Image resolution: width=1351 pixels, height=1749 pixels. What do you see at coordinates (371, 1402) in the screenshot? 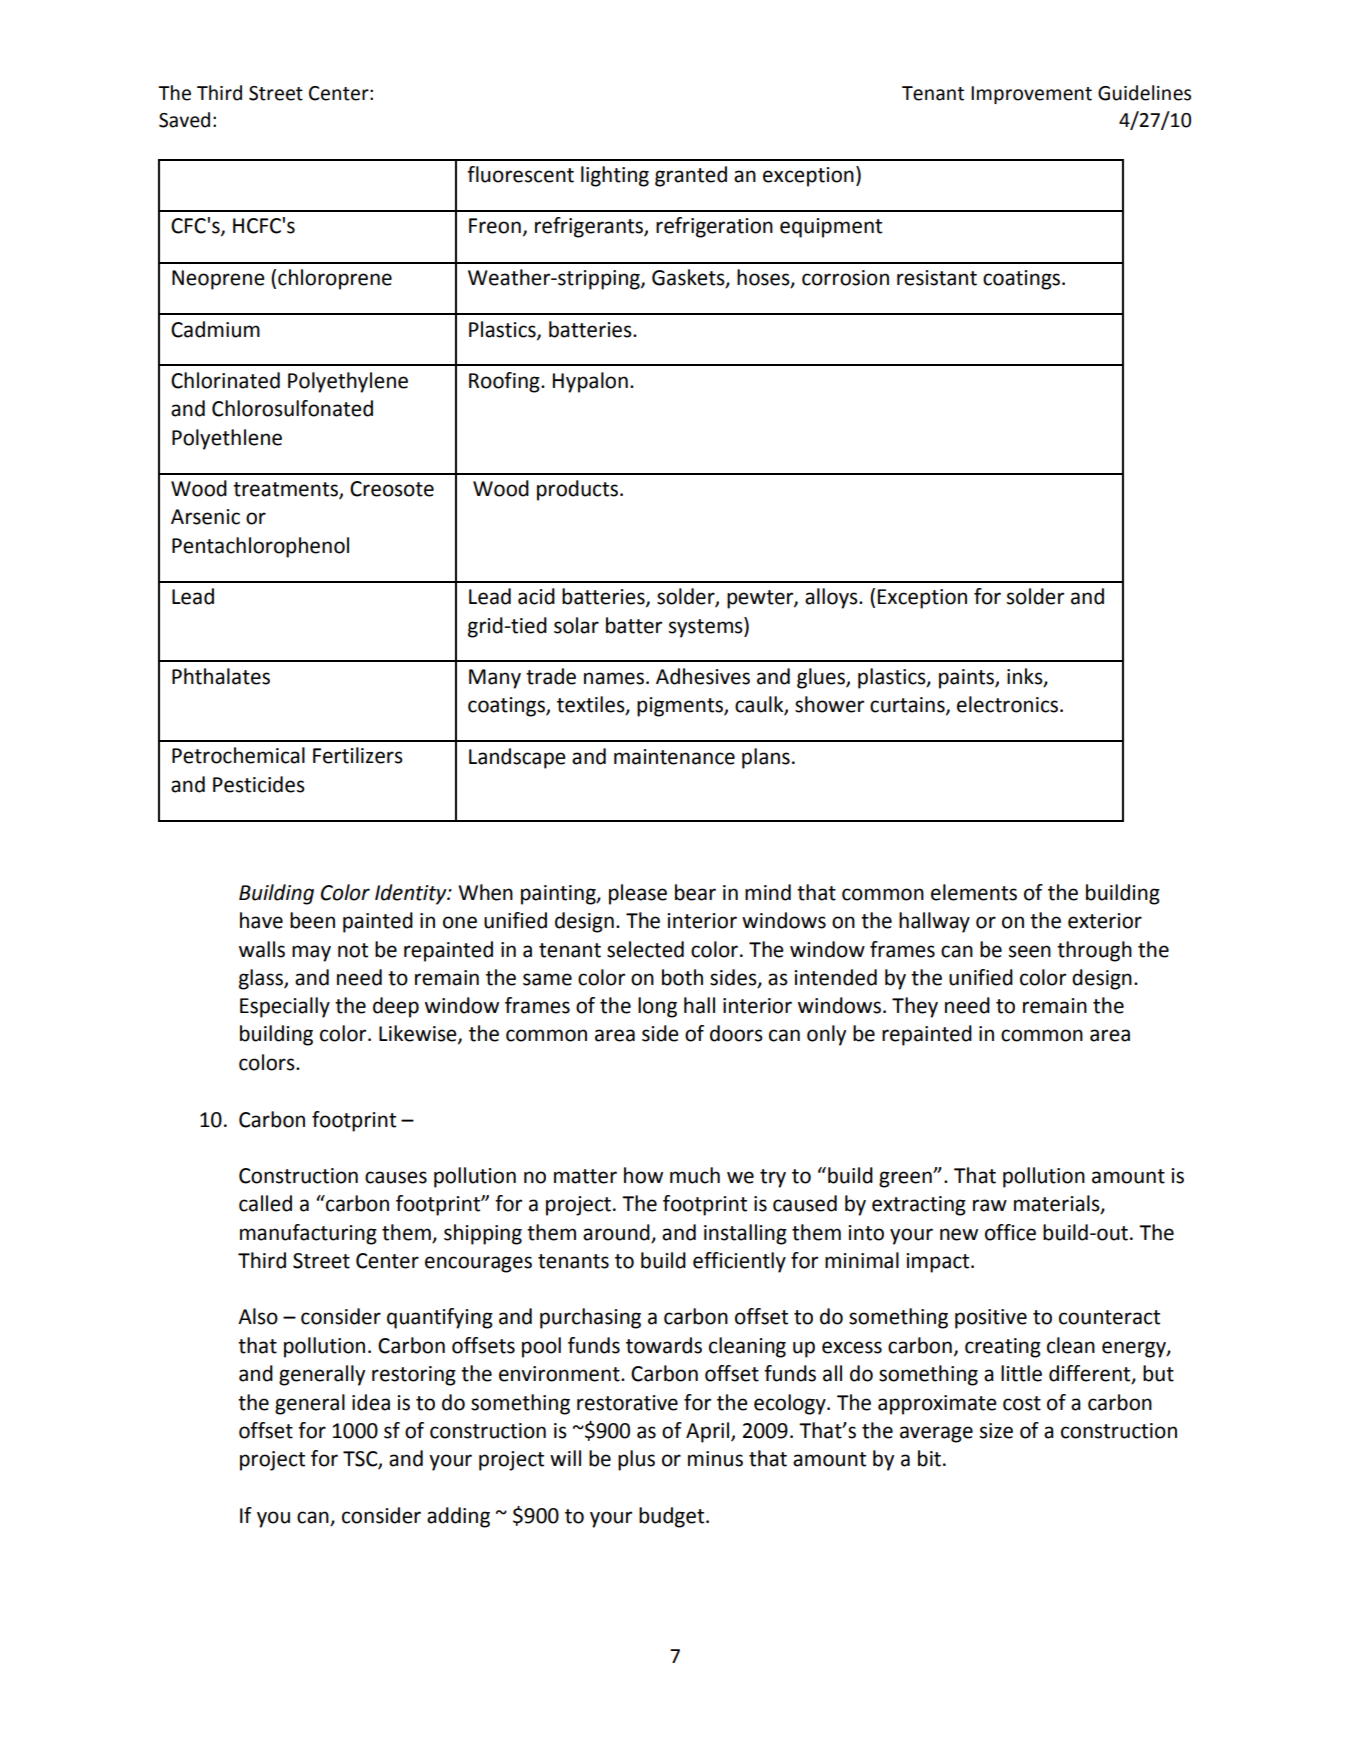
I see `idea` at bounding box center [371, 1402].
